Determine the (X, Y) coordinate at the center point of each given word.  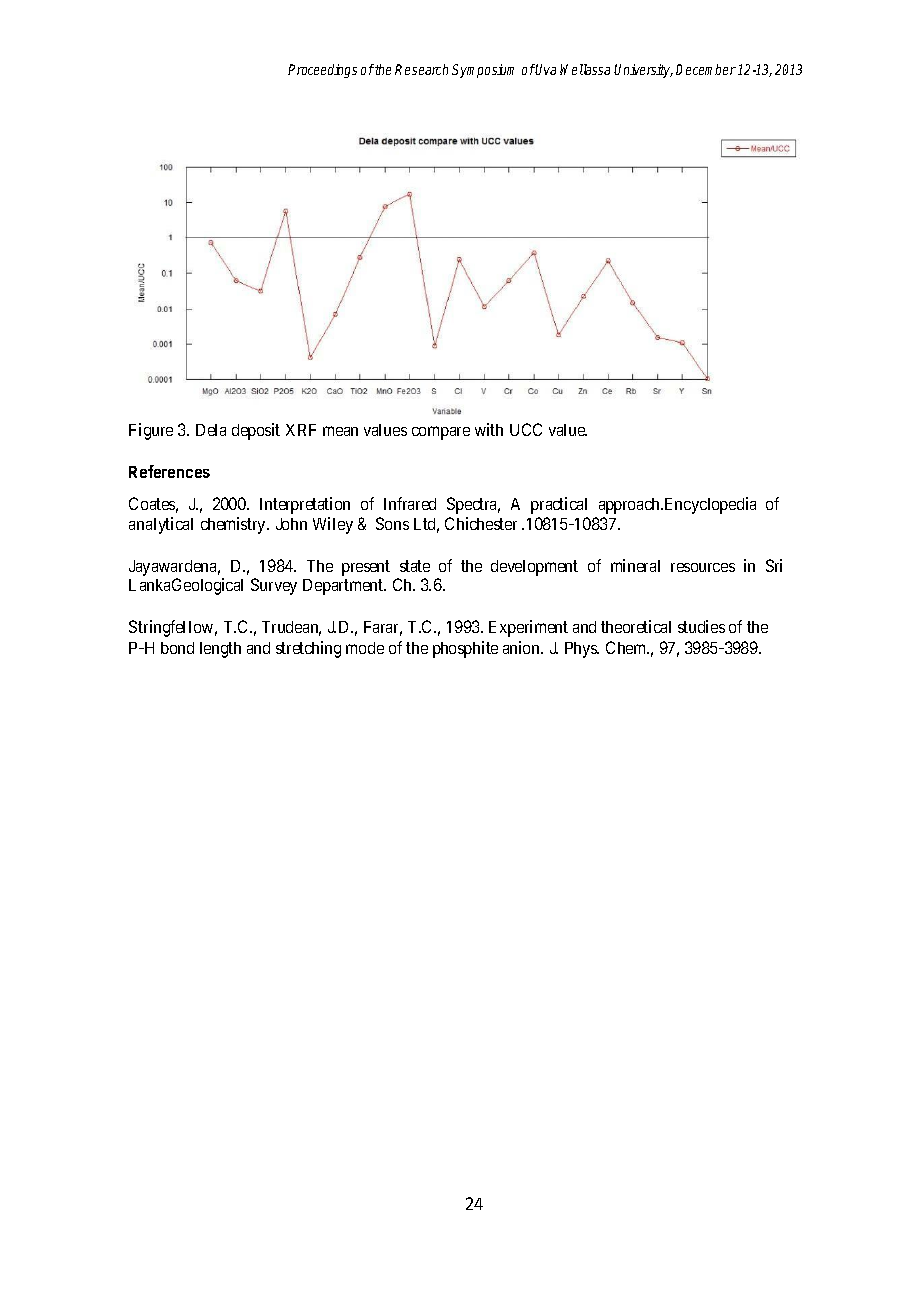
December (706, 69)
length (220, 650)
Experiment (528, 628)
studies (701, 626)
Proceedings (322, 71)
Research (421, 69)
